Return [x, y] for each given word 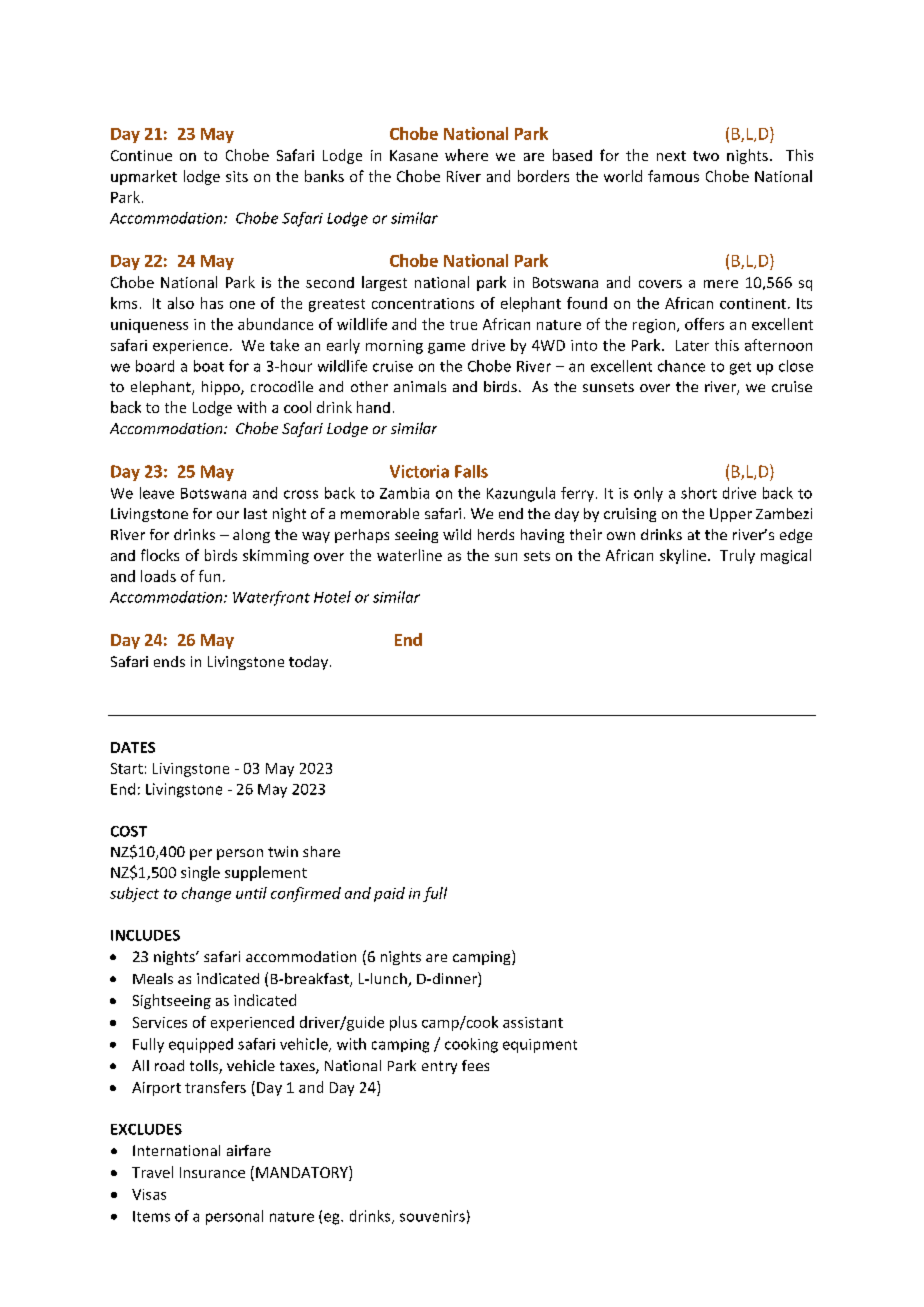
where [466, 155]
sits [237, 176]
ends [169, 661]
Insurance [212, 1172]
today [308, 663]
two [706, 156]
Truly [737, 556]
